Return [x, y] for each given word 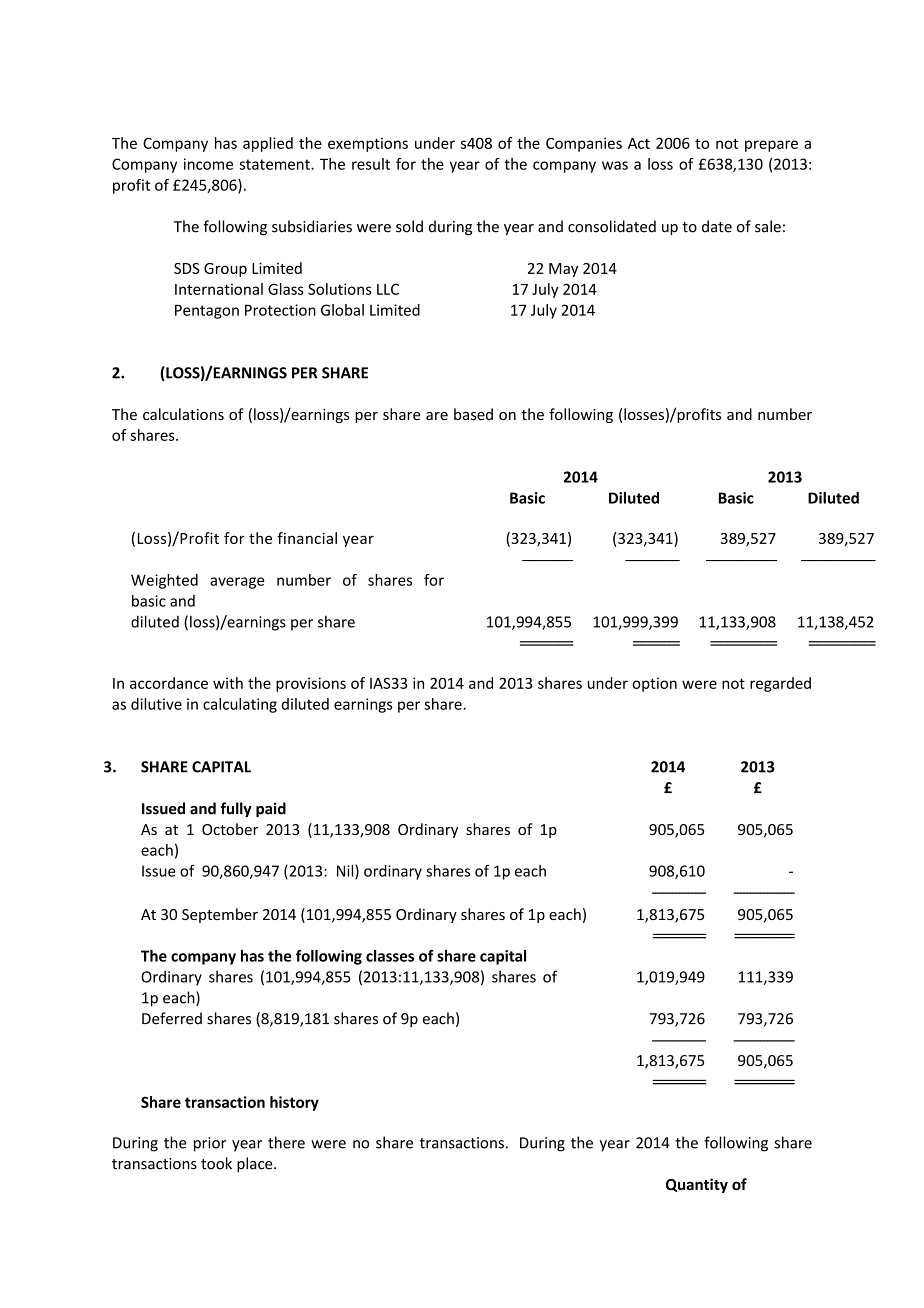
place [256, 1164]
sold [409, 226]
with [228, 683]
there [286, 1142]
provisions [311, 684]
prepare [771, 146]
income [208, 164]
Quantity [697, 1185]
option [654, 684]
